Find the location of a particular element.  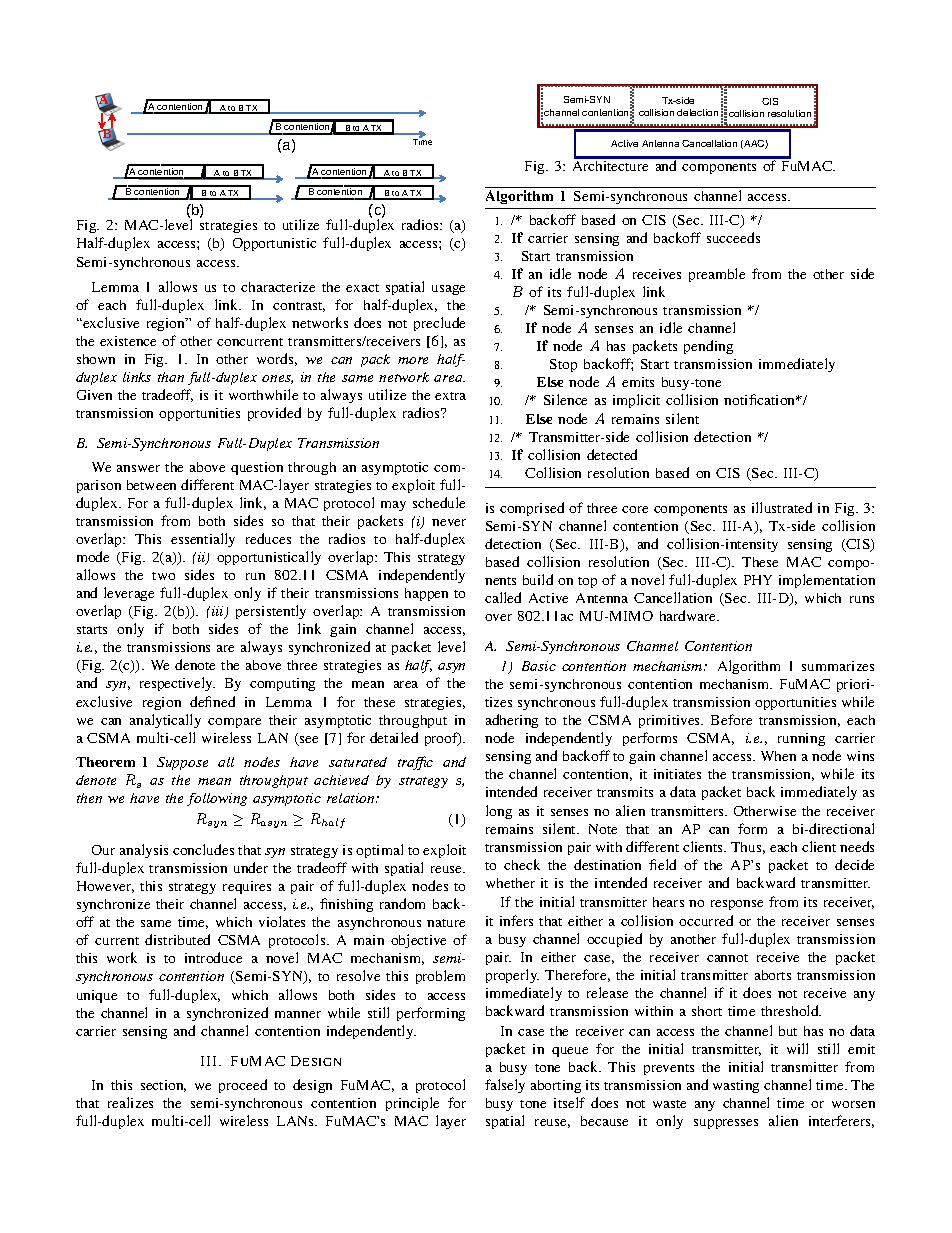

Basic is located at coordinates (539, 666).
